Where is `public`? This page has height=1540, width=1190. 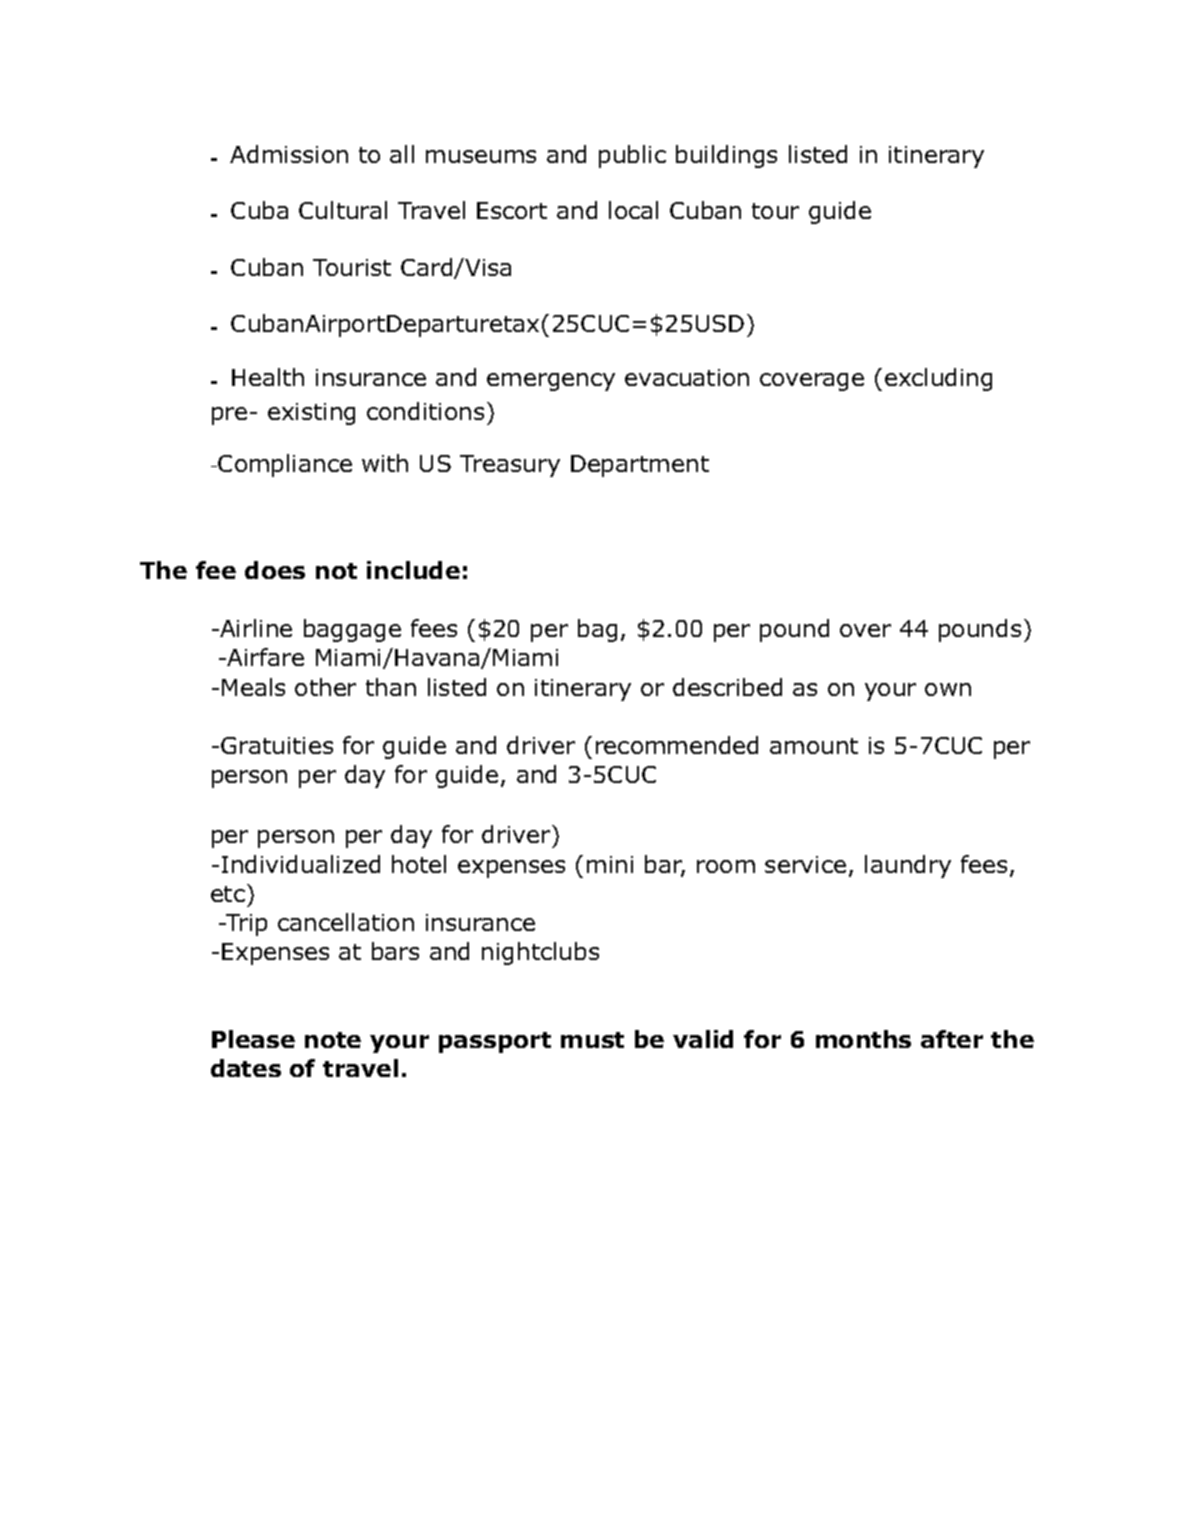 public is located at coordinates (632, 156).
